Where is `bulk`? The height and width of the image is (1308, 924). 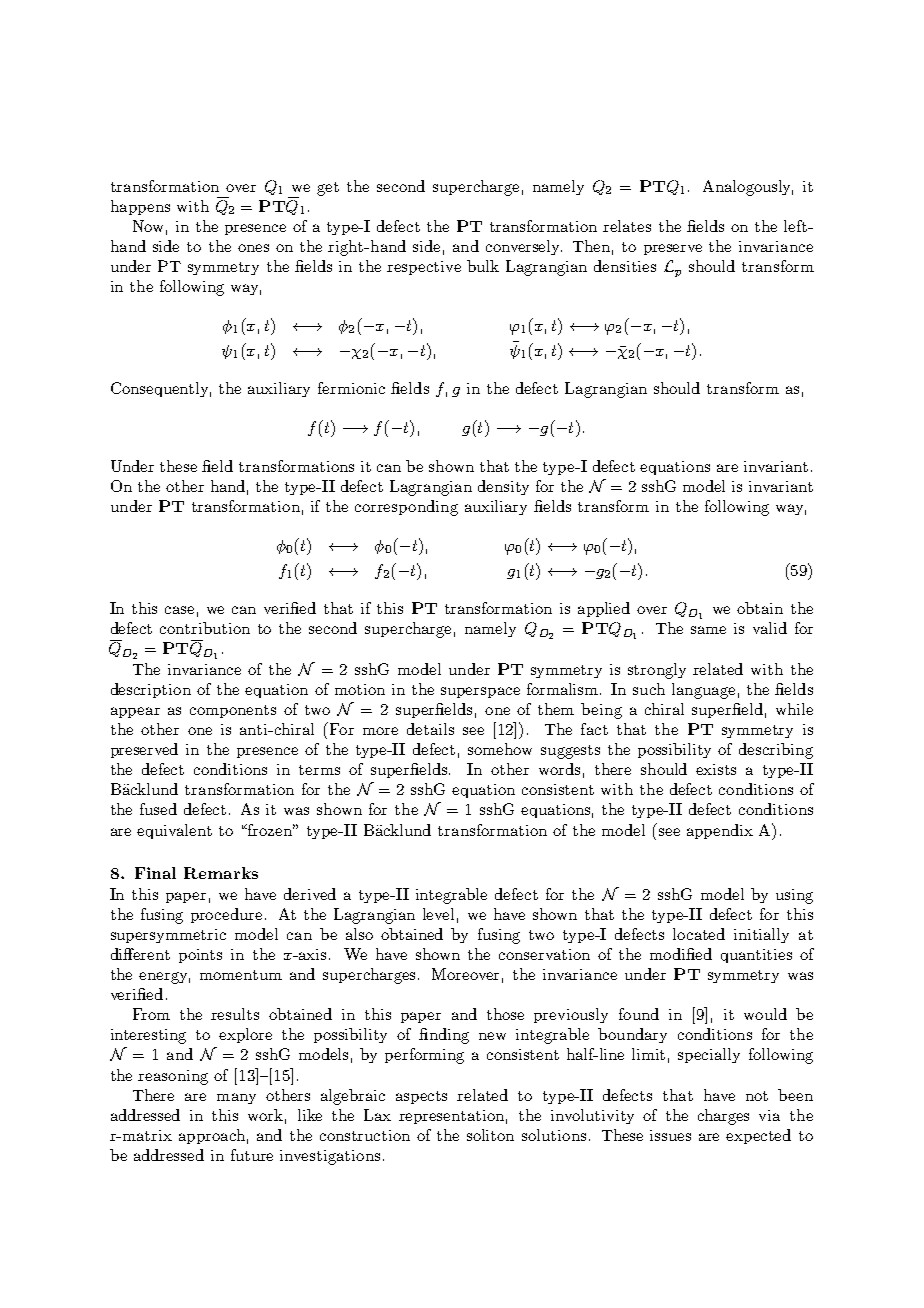
bulk is located at coordinates (483, 266).
